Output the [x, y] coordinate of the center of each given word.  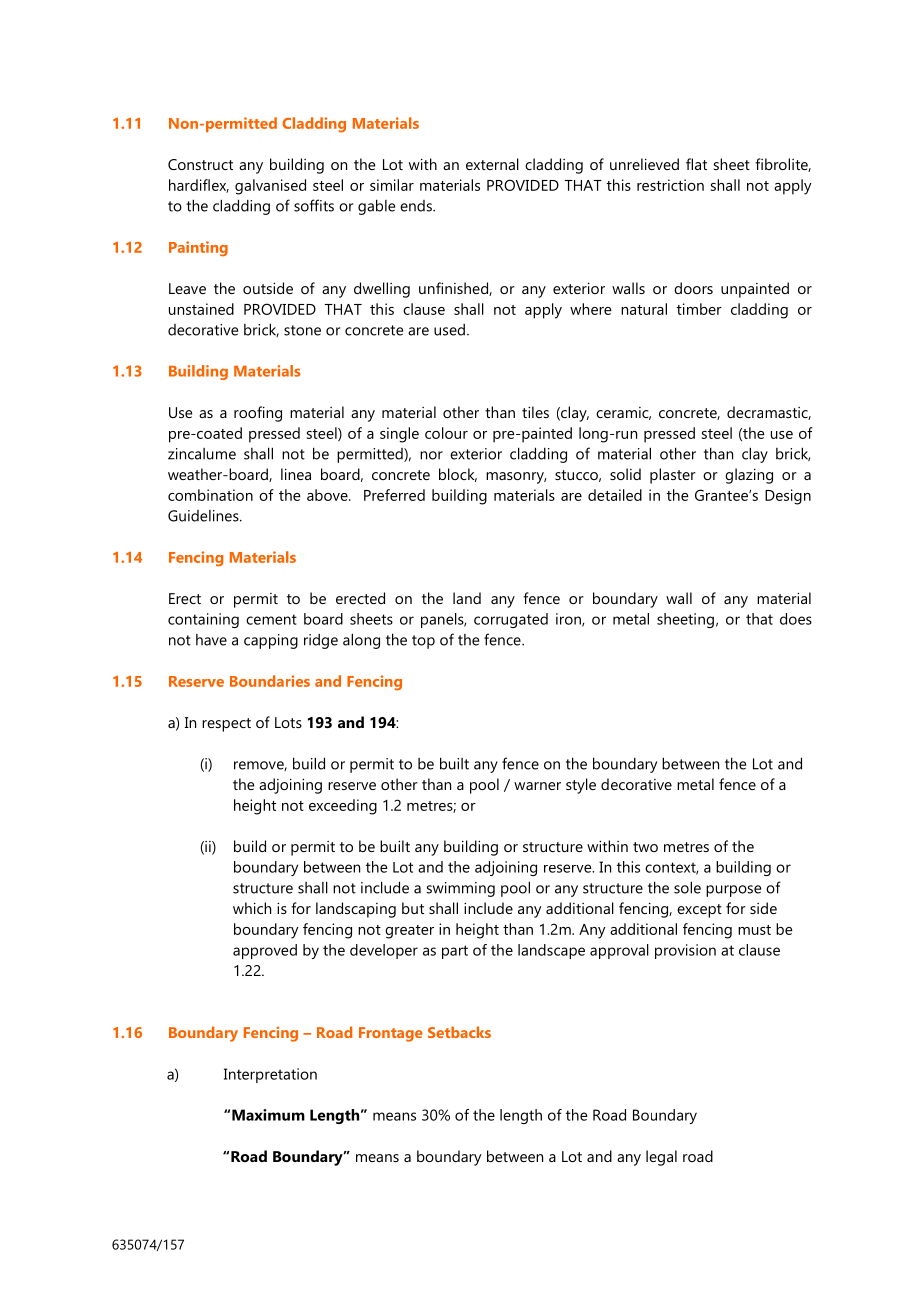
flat [696, 164]
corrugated [511, 620]
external [492, 164]
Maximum [268, 1115]
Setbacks [459, 1032]
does [796, 619]
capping [271, 641]
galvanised [270, 187]
